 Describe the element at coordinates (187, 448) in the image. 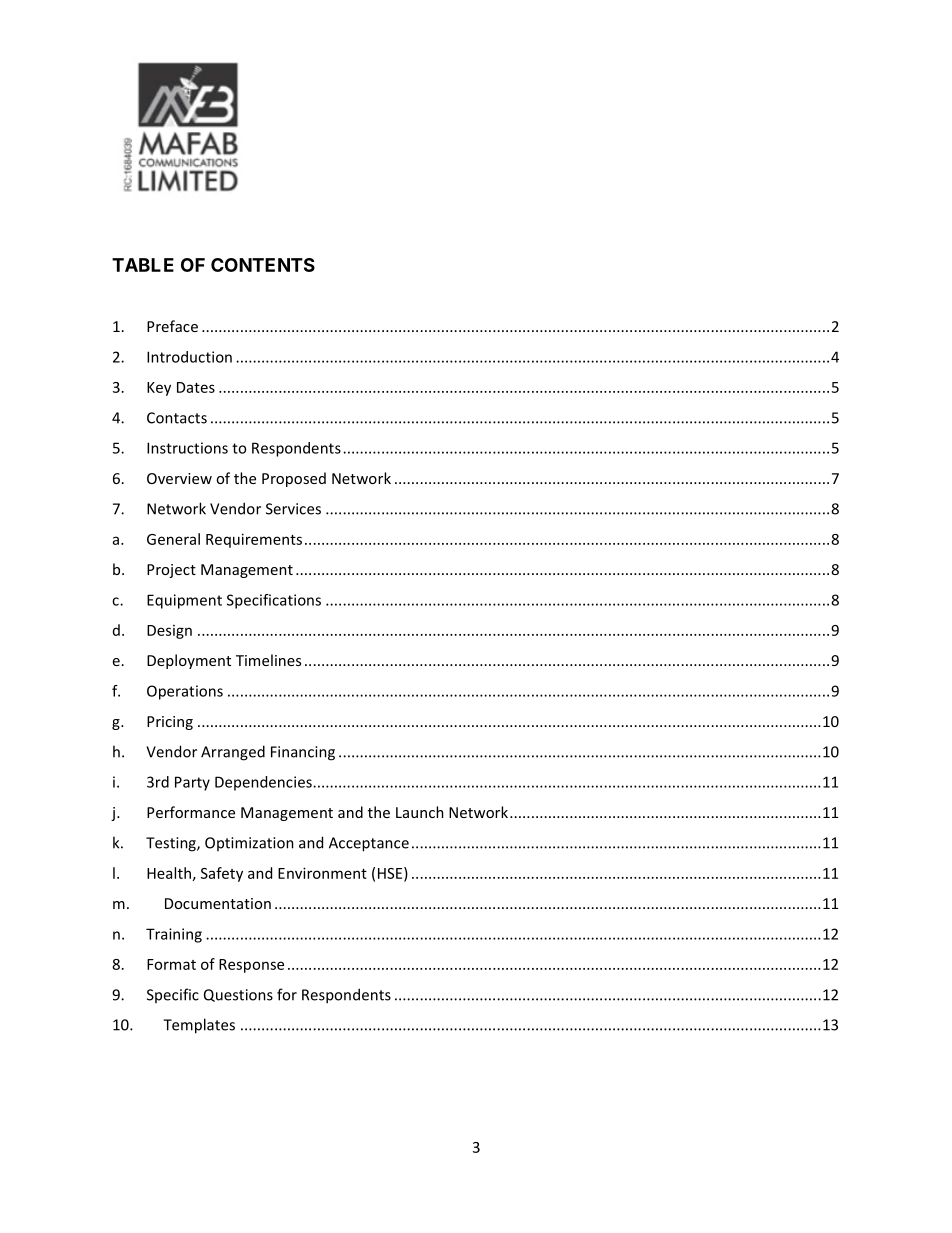

I see `Instructions` at that location.
